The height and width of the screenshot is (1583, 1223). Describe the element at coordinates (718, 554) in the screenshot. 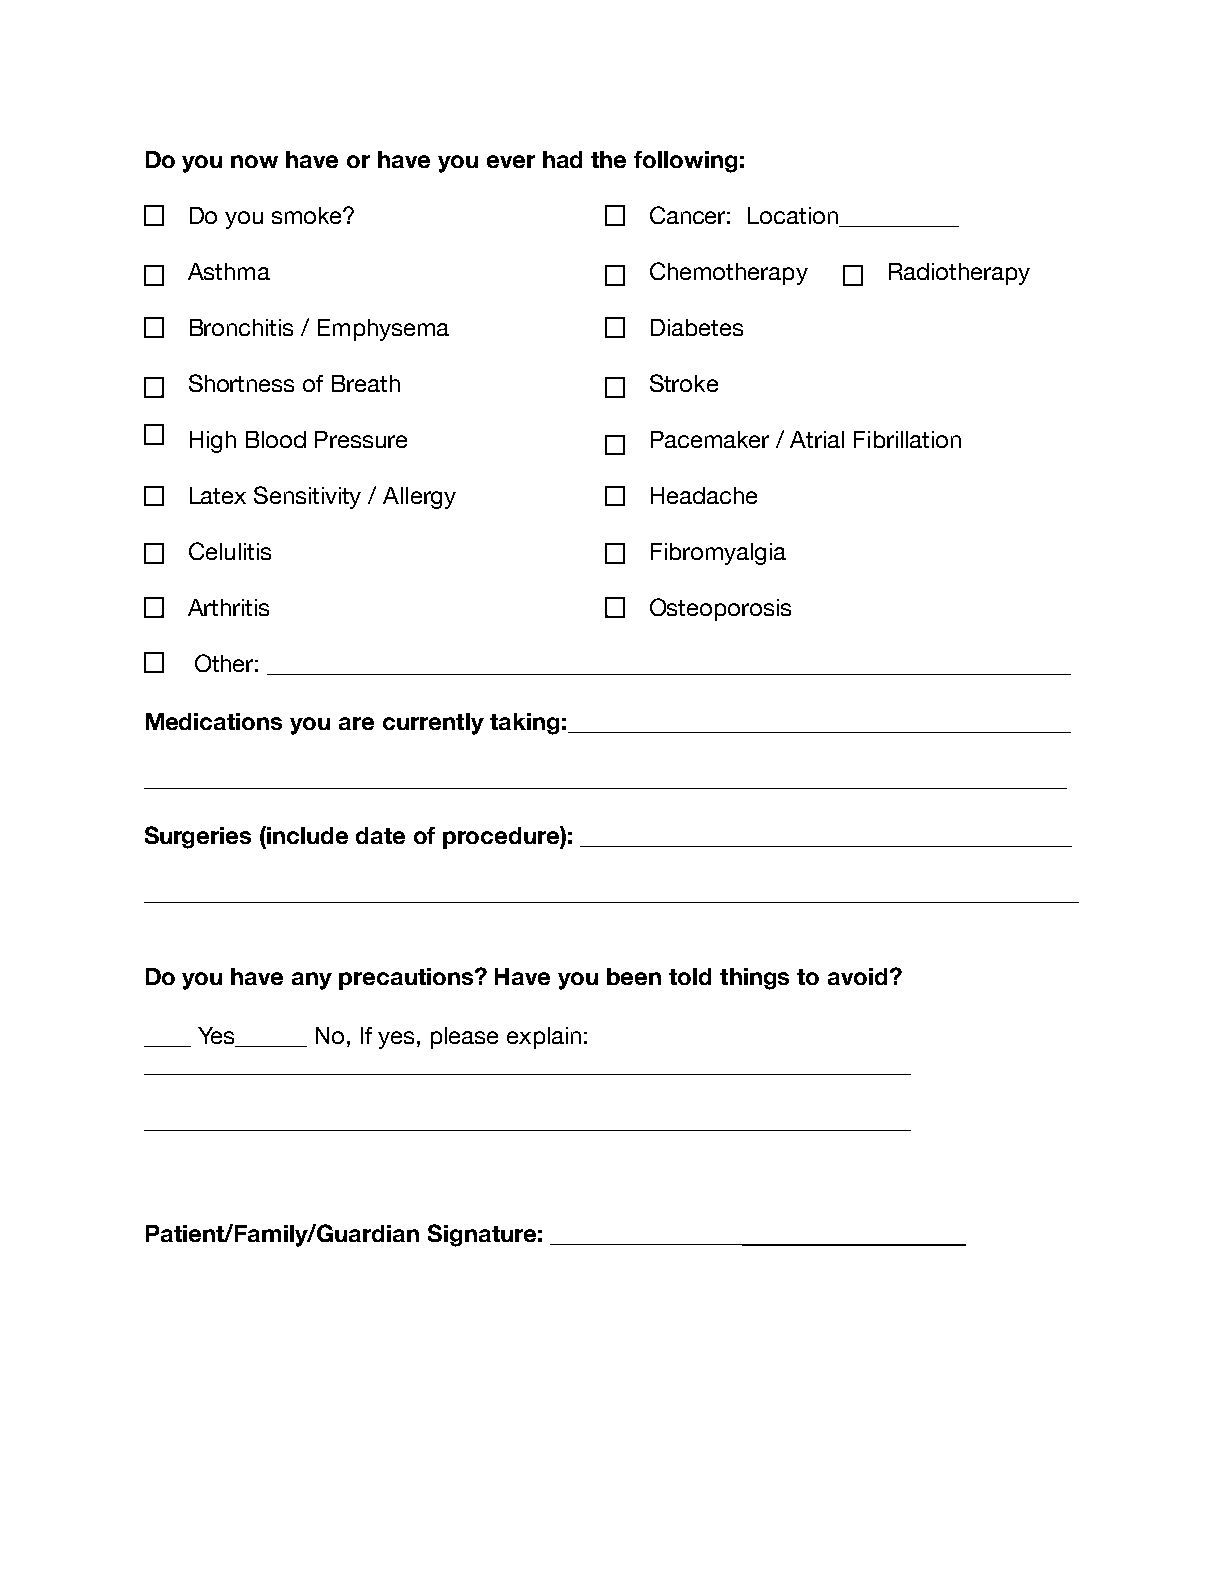

I see `Fibromyalgia` at that location.
